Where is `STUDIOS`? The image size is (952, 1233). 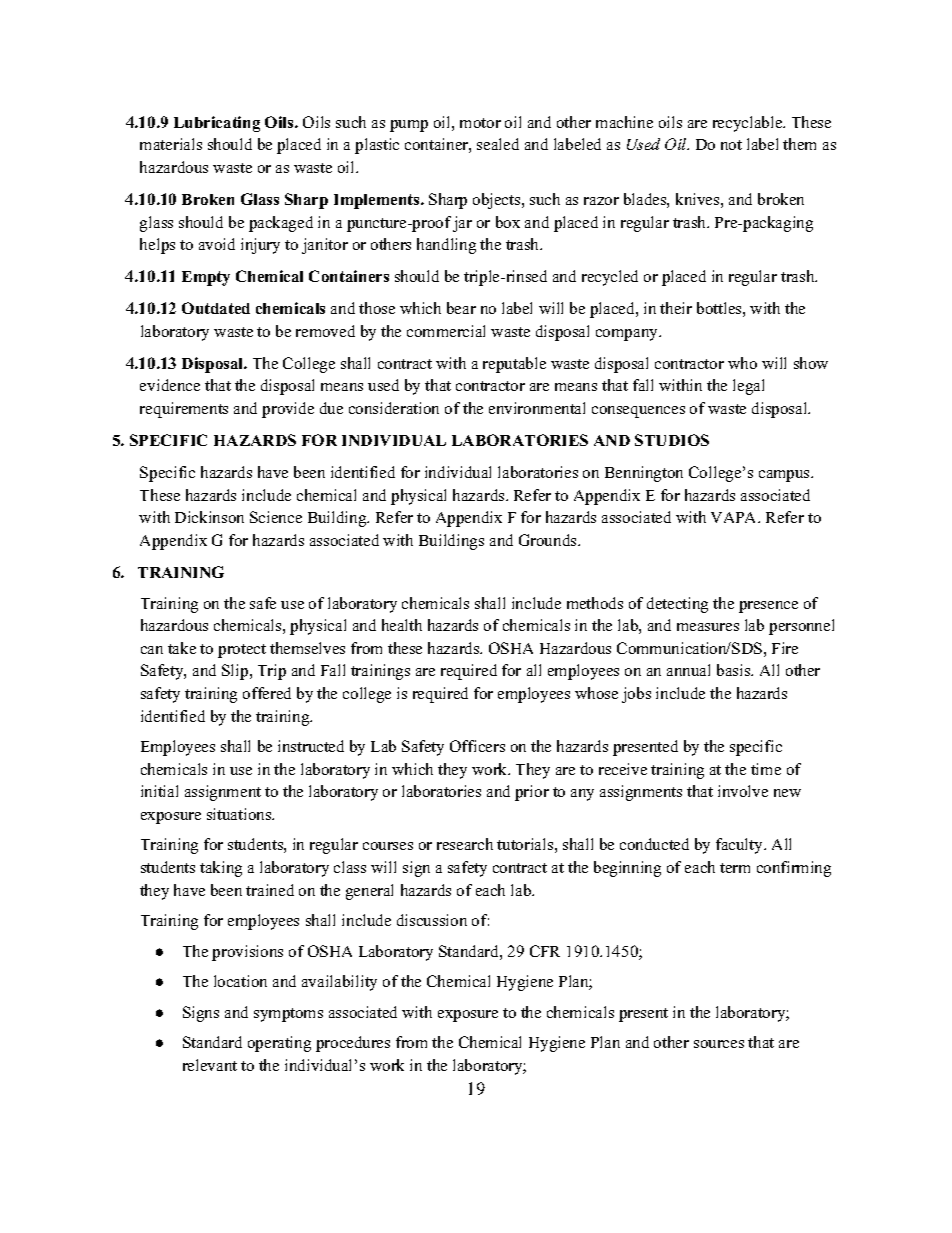 STUDIOS is located at coordinates (672, 440).
